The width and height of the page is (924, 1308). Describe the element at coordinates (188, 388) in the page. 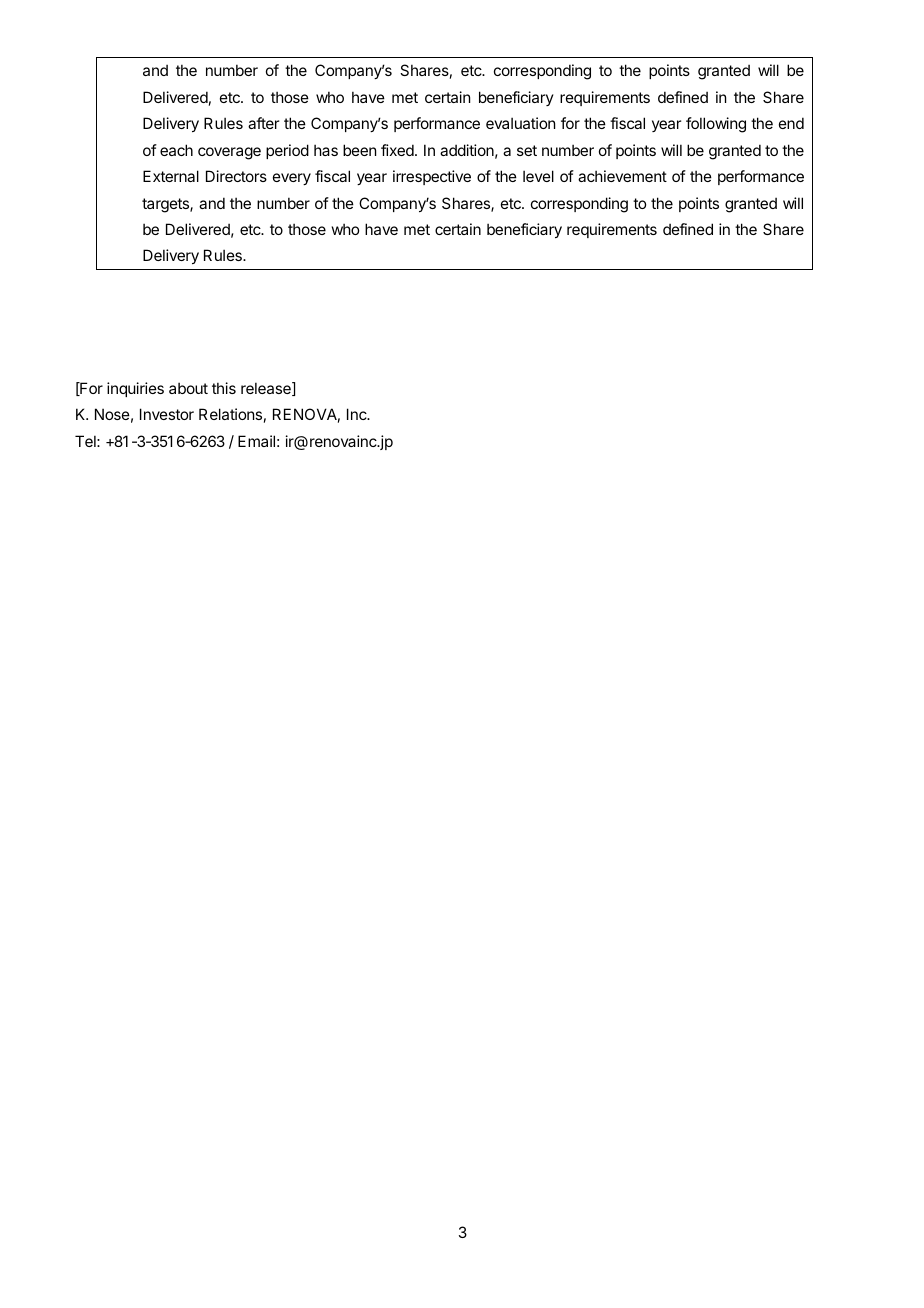

I see `about` at that location.
